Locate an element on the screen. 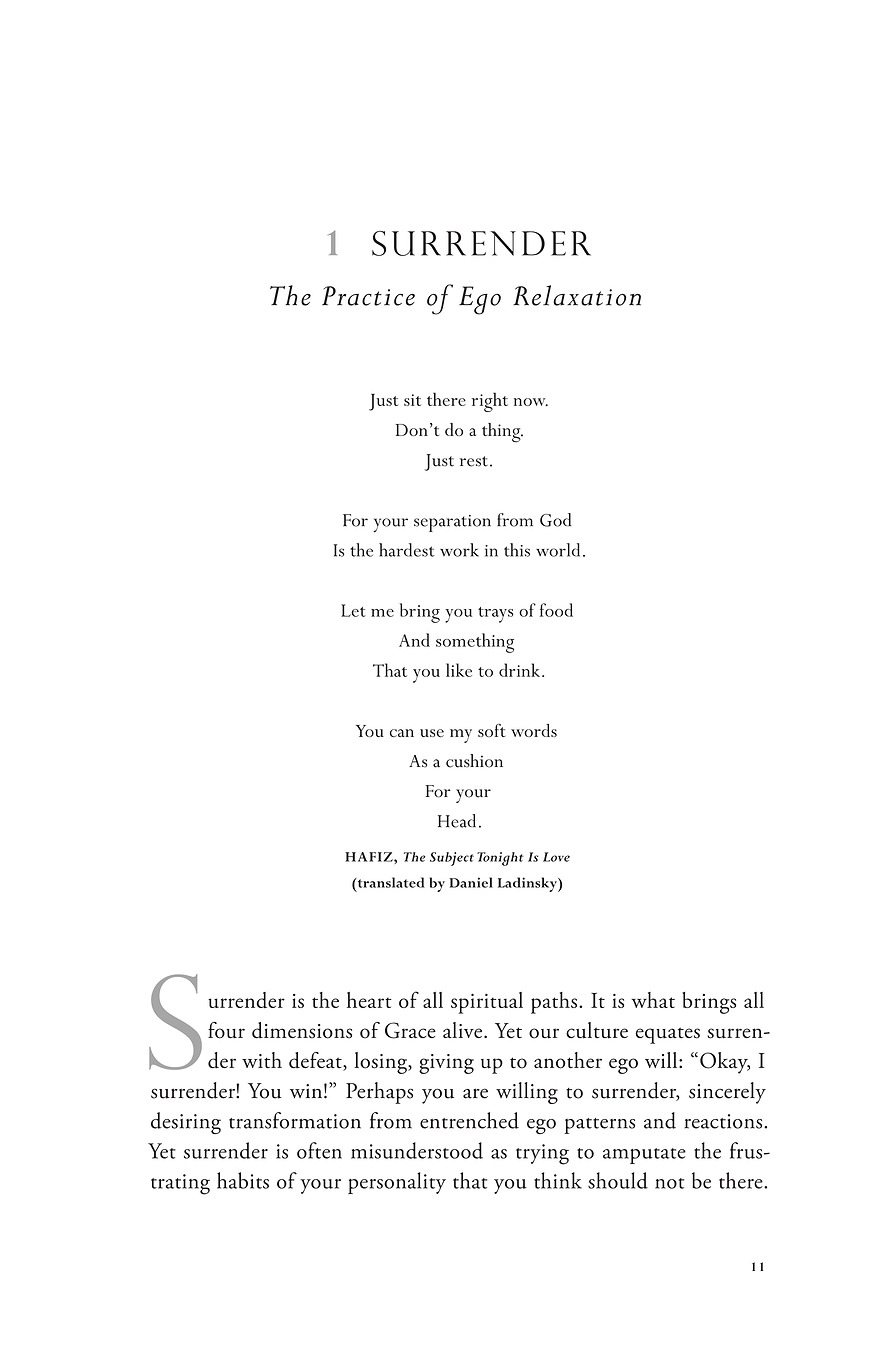 This screenshot has height=1345, width=896. Daniel is located at coordinates (471, 882).
